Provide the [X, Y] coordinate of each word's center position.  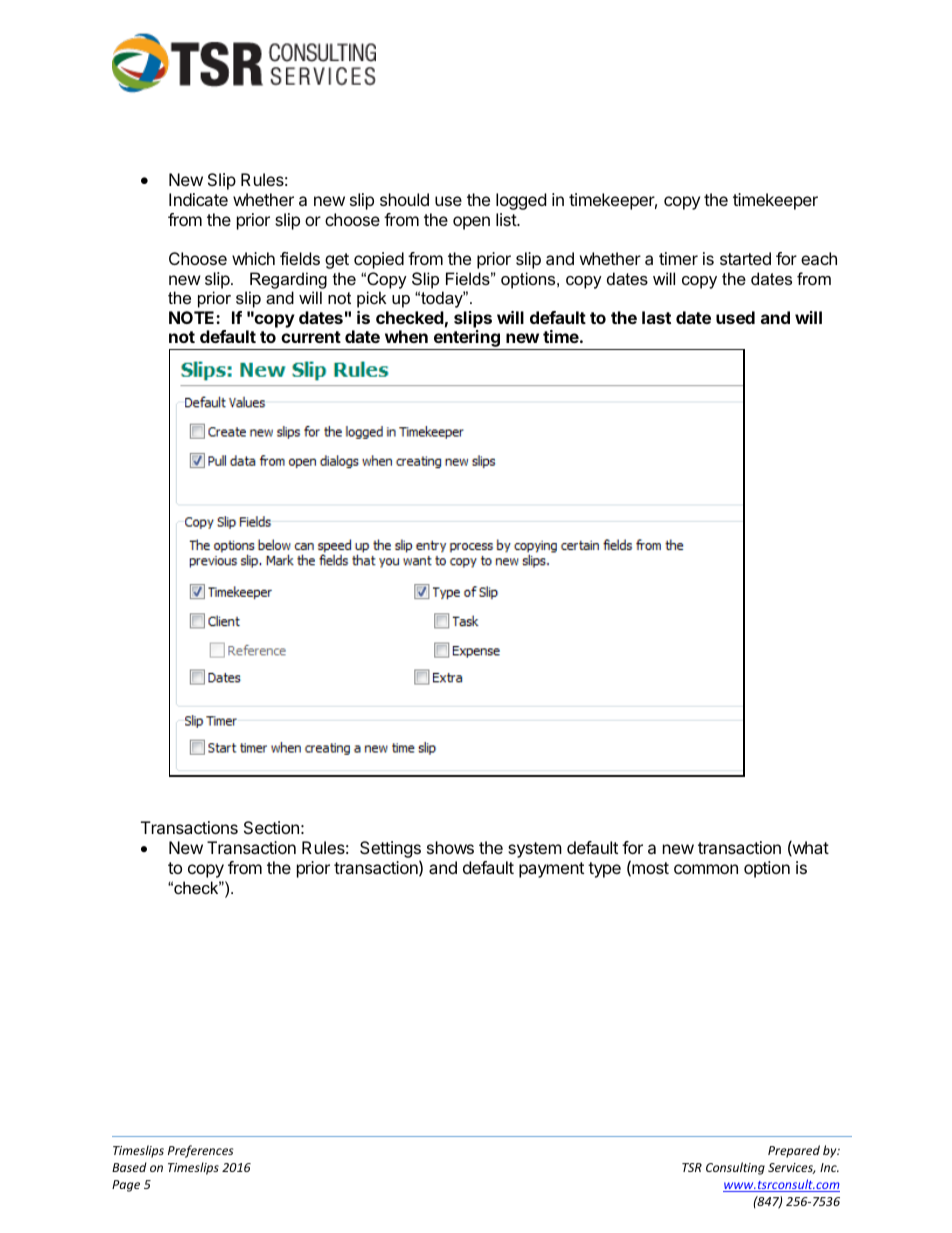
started [745, 258]
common [706, 869]
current [311, 337]
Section [271, 827]
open [471, 223]
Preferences [200, 1151]
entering [466, 340]
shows [450, 847]
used [735, 317]
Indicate [198, 199]
